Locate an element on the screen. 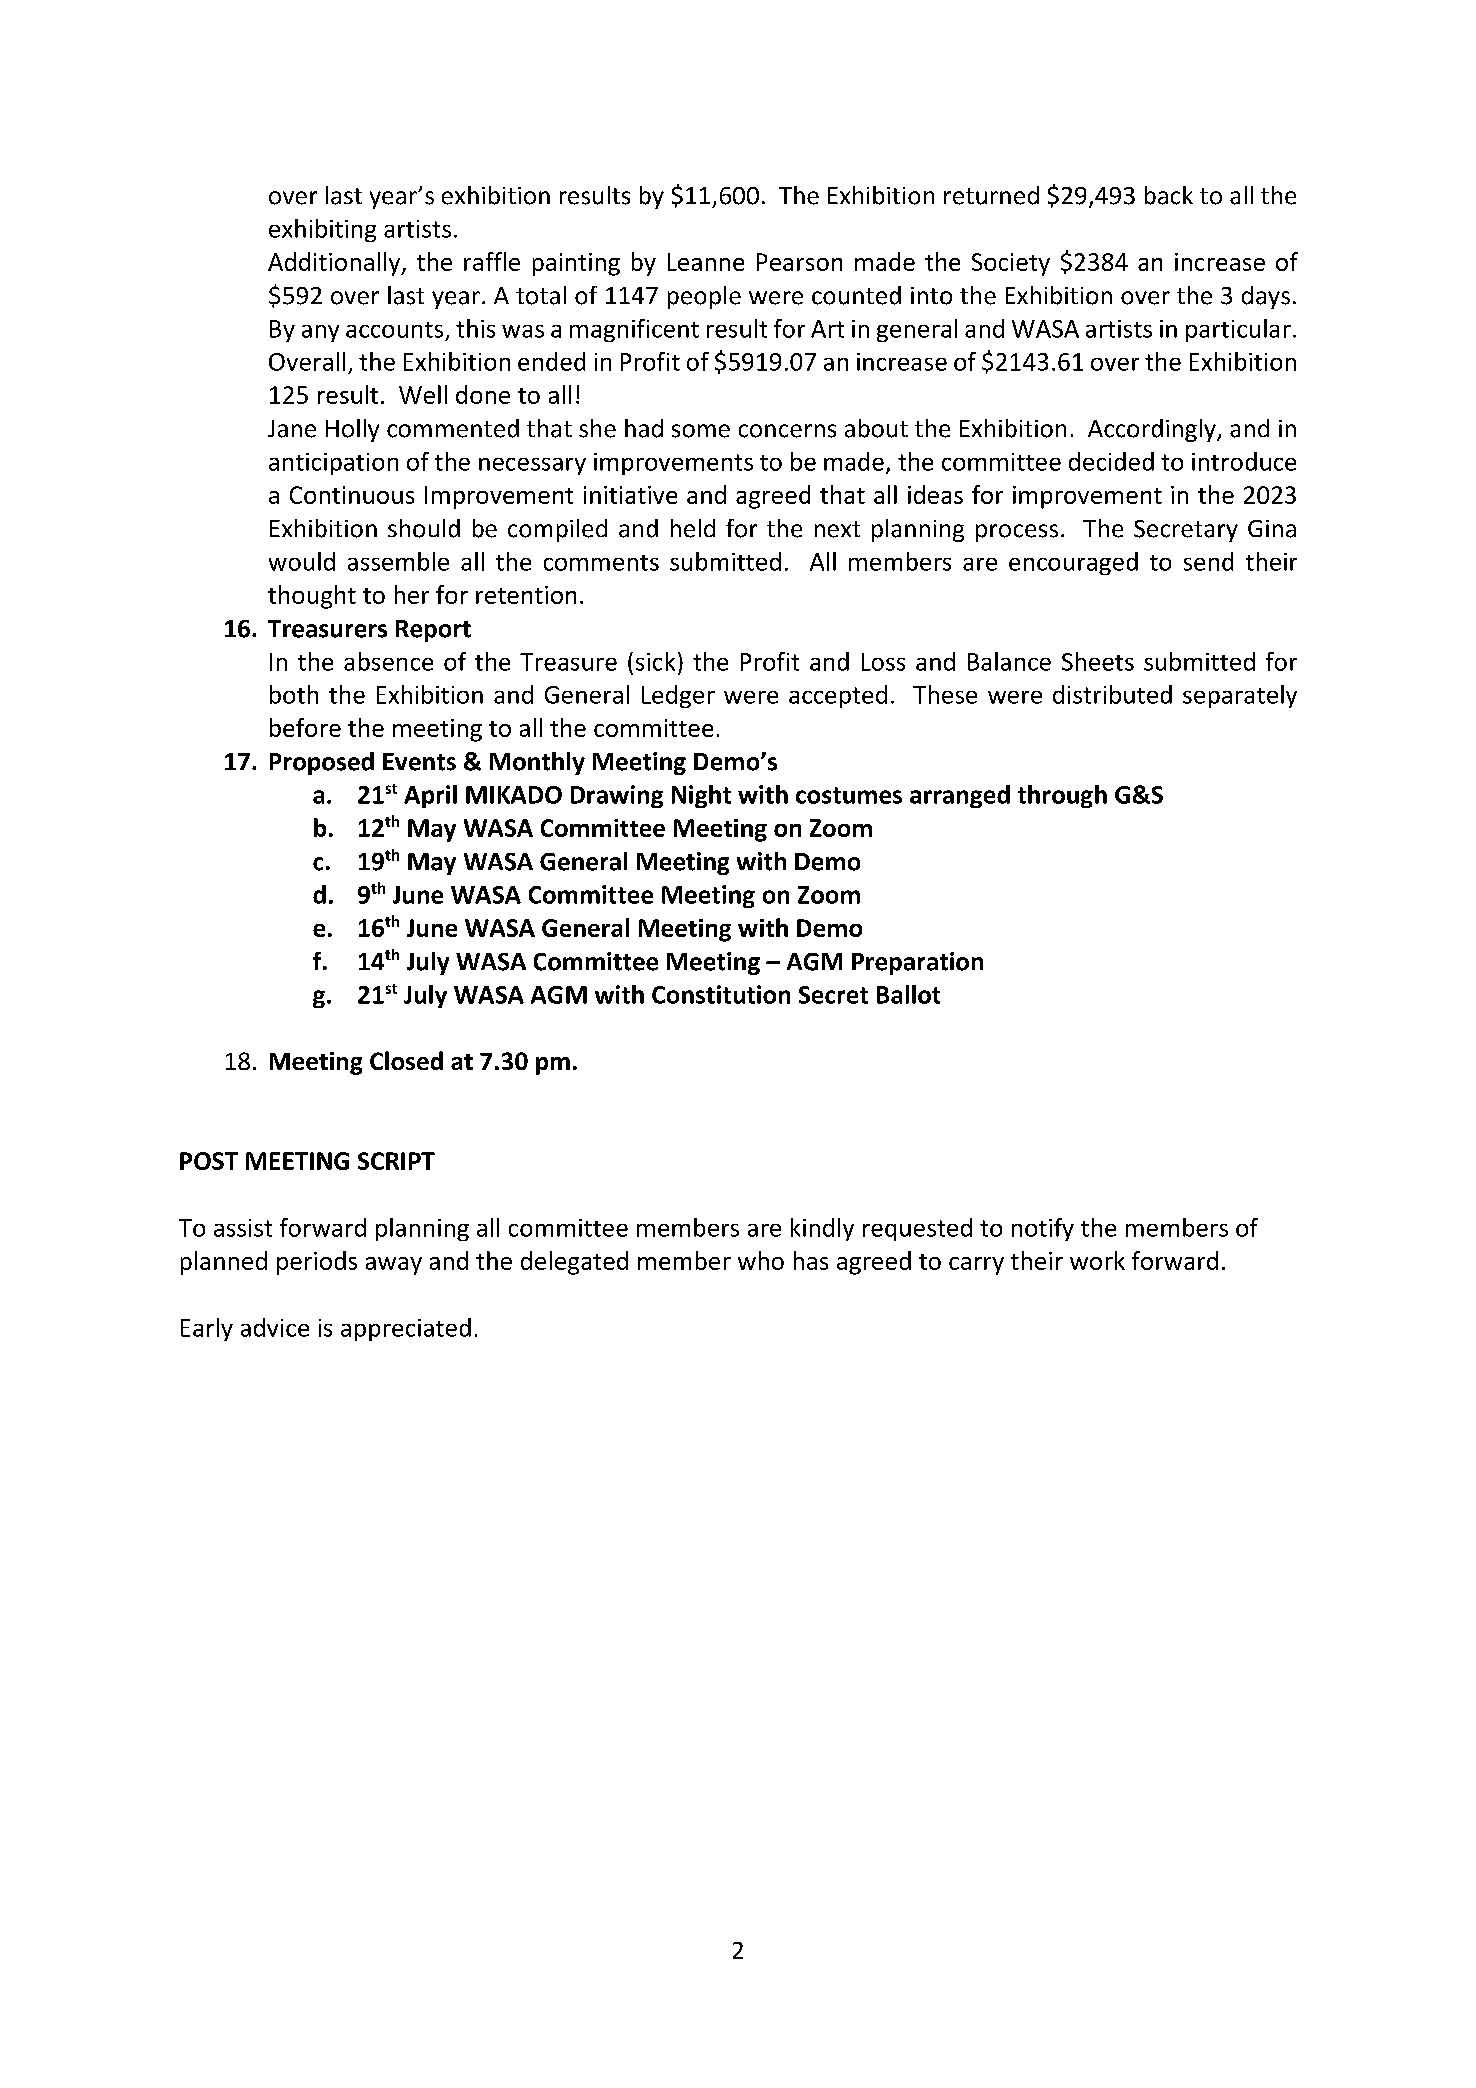 This screenshot has width=1476, height=2088. thought is located at coordinates (312, 597).
